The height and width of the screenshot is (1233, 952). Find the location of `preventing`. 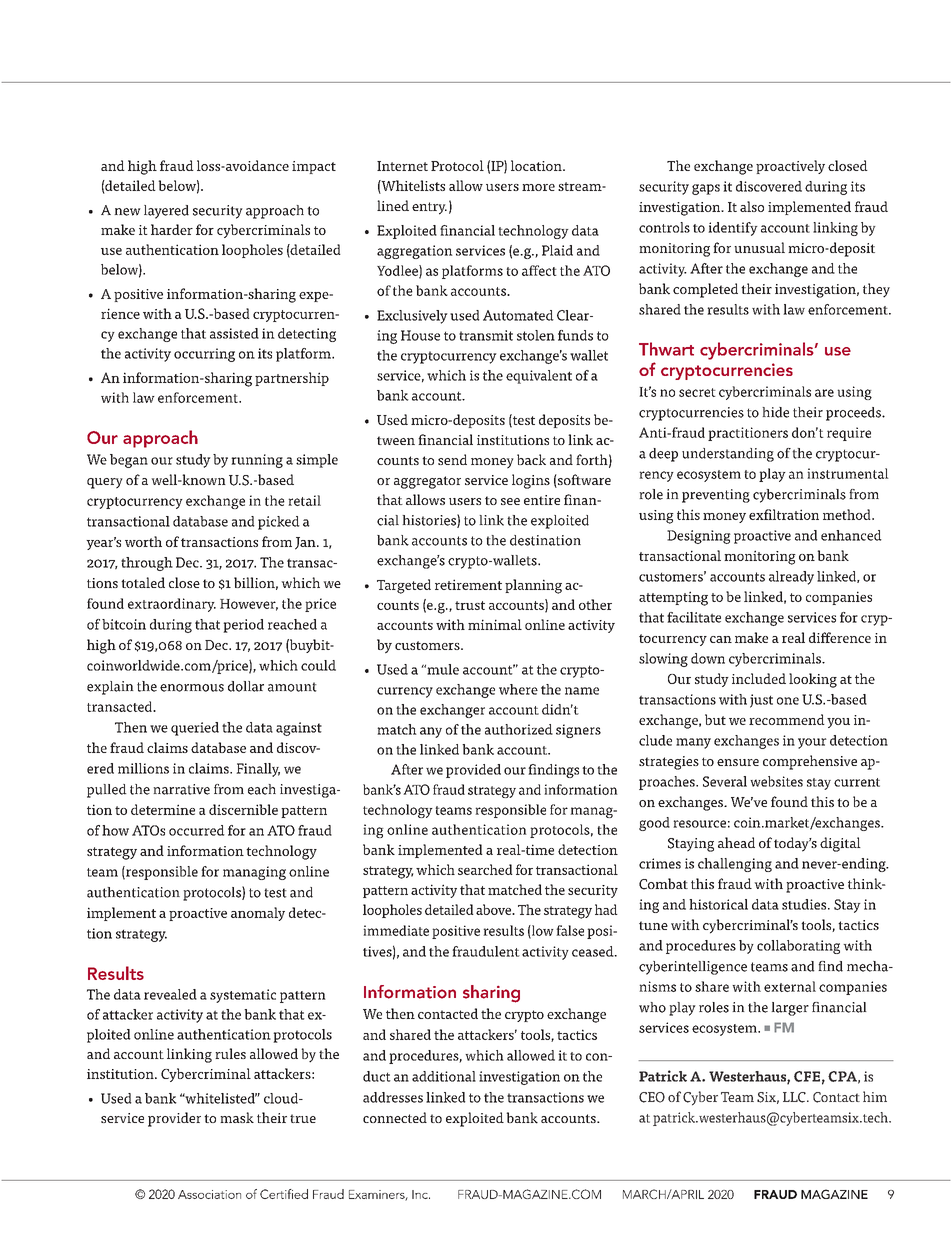

preventing is located at coordinates (716, 496).
